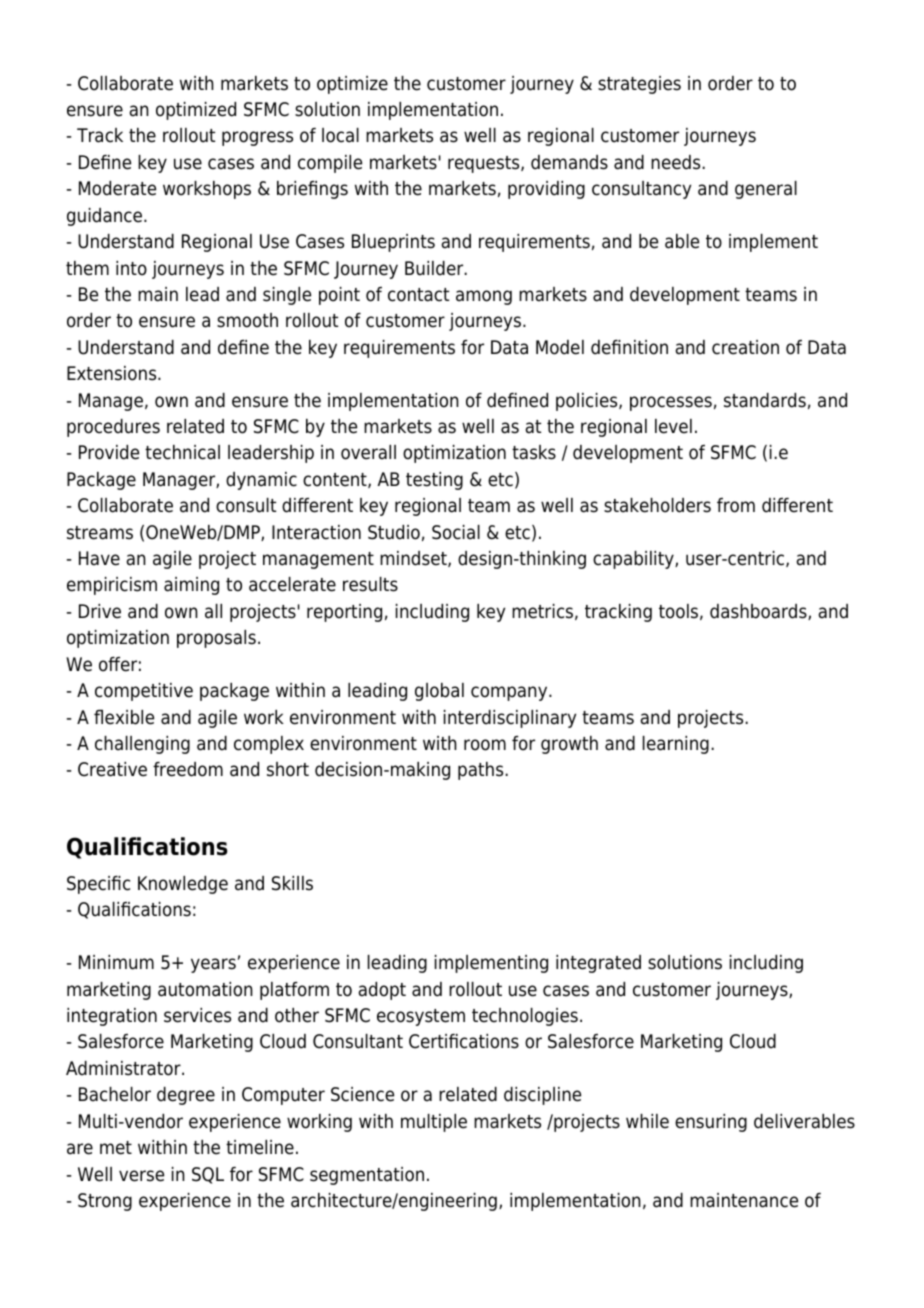 This document has height=1308, width=924. Describe the element at coordinates (368, 452) in the document. I see `overall` at that location.
